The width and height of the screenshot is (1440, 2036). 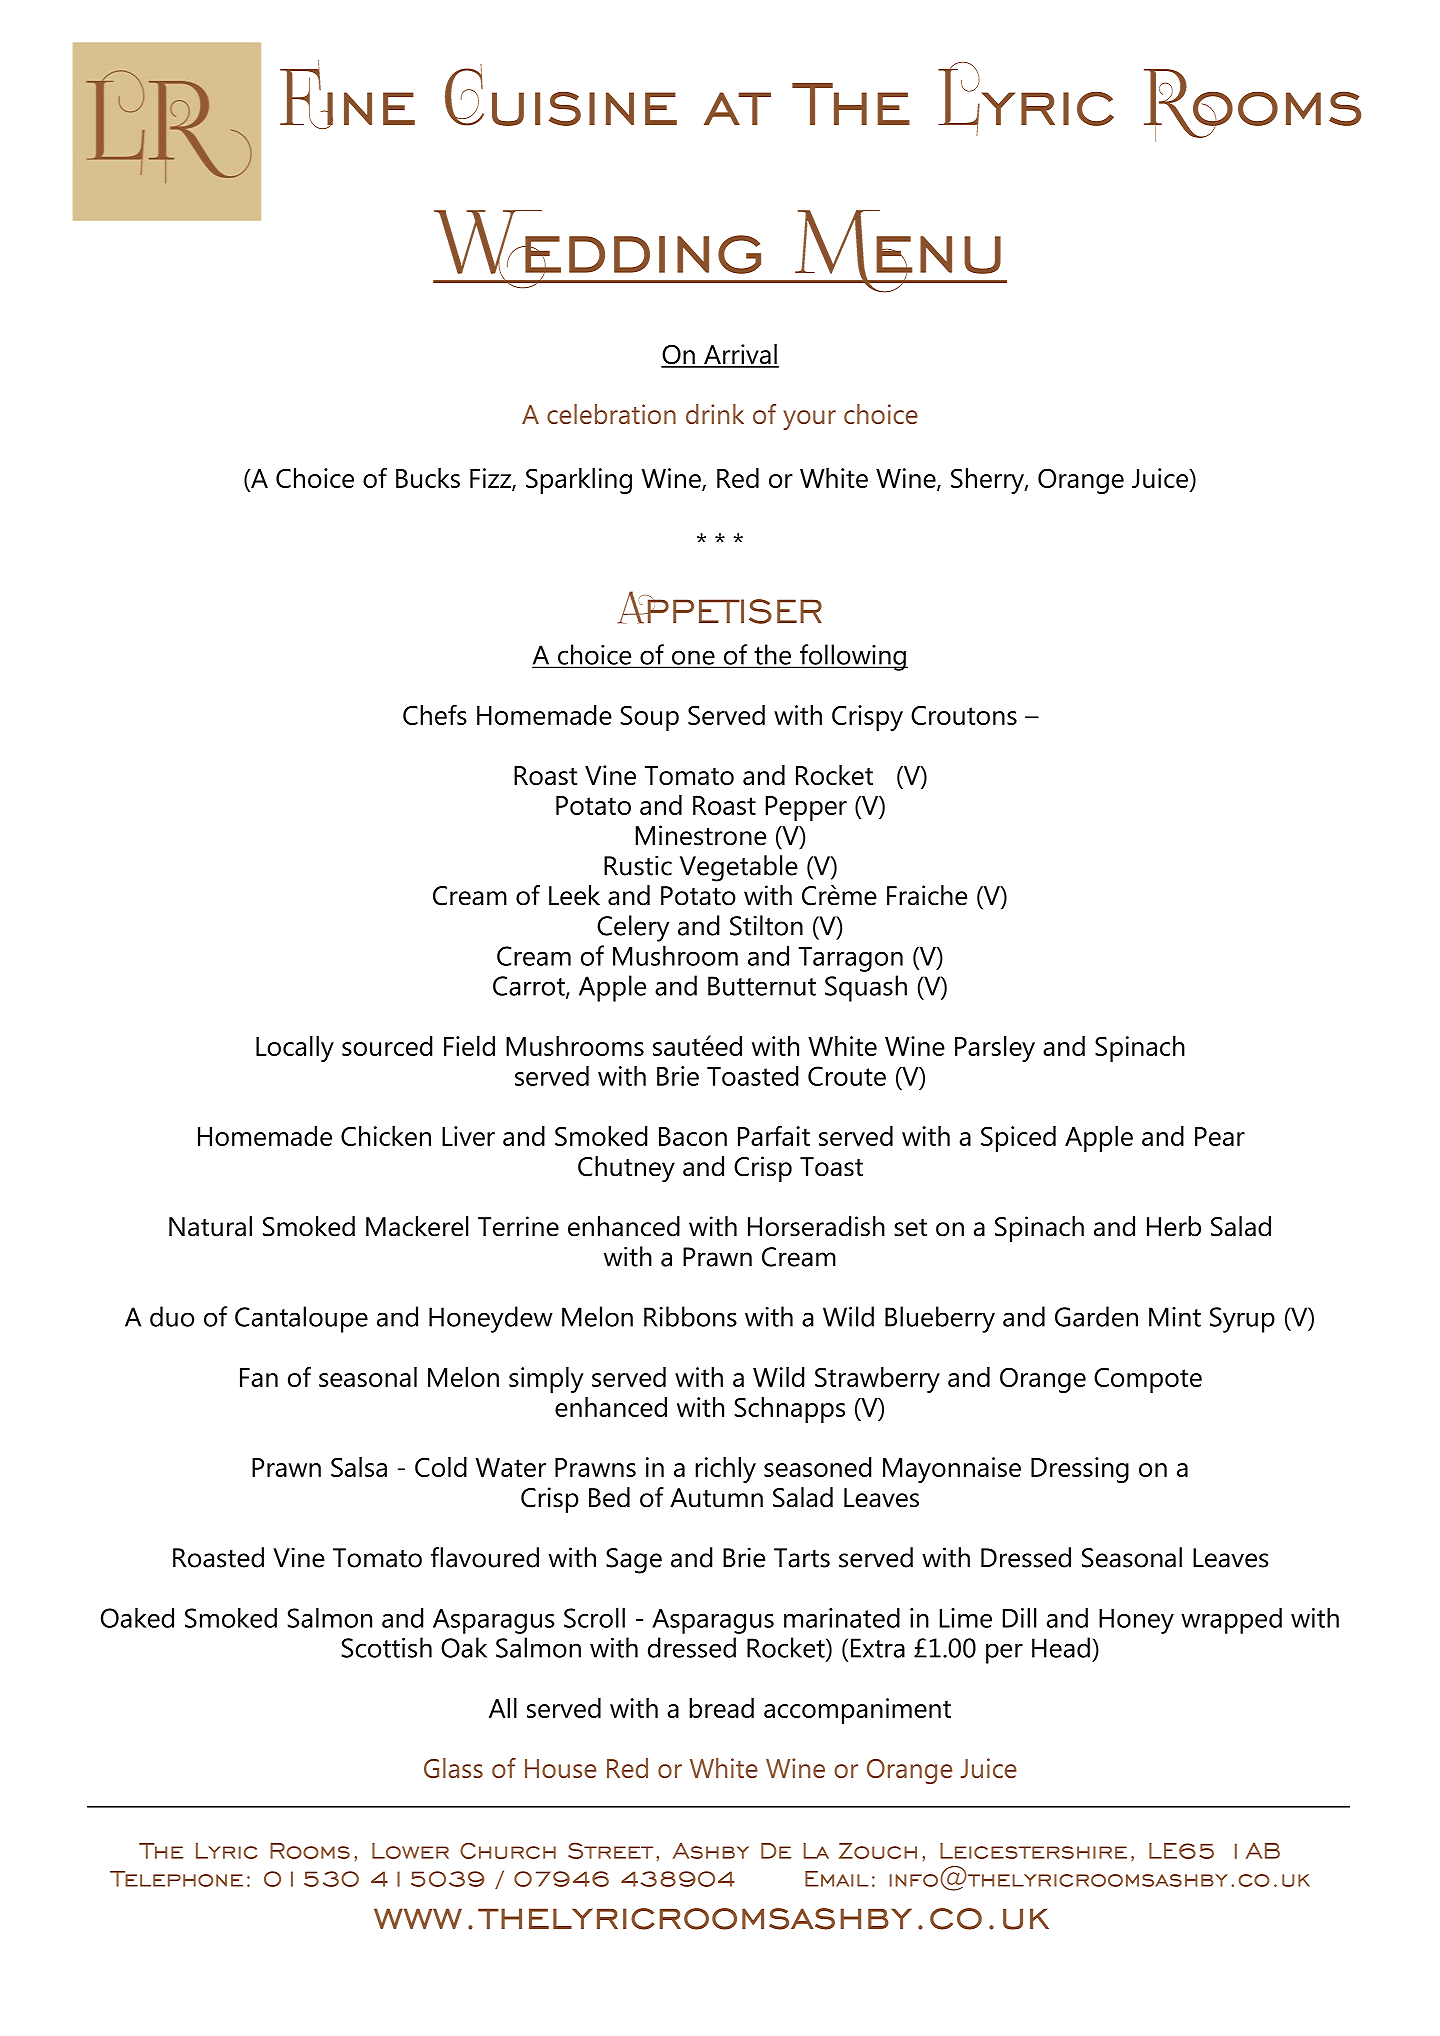 I want to click on Arrival, so click(x=740, y=355).
